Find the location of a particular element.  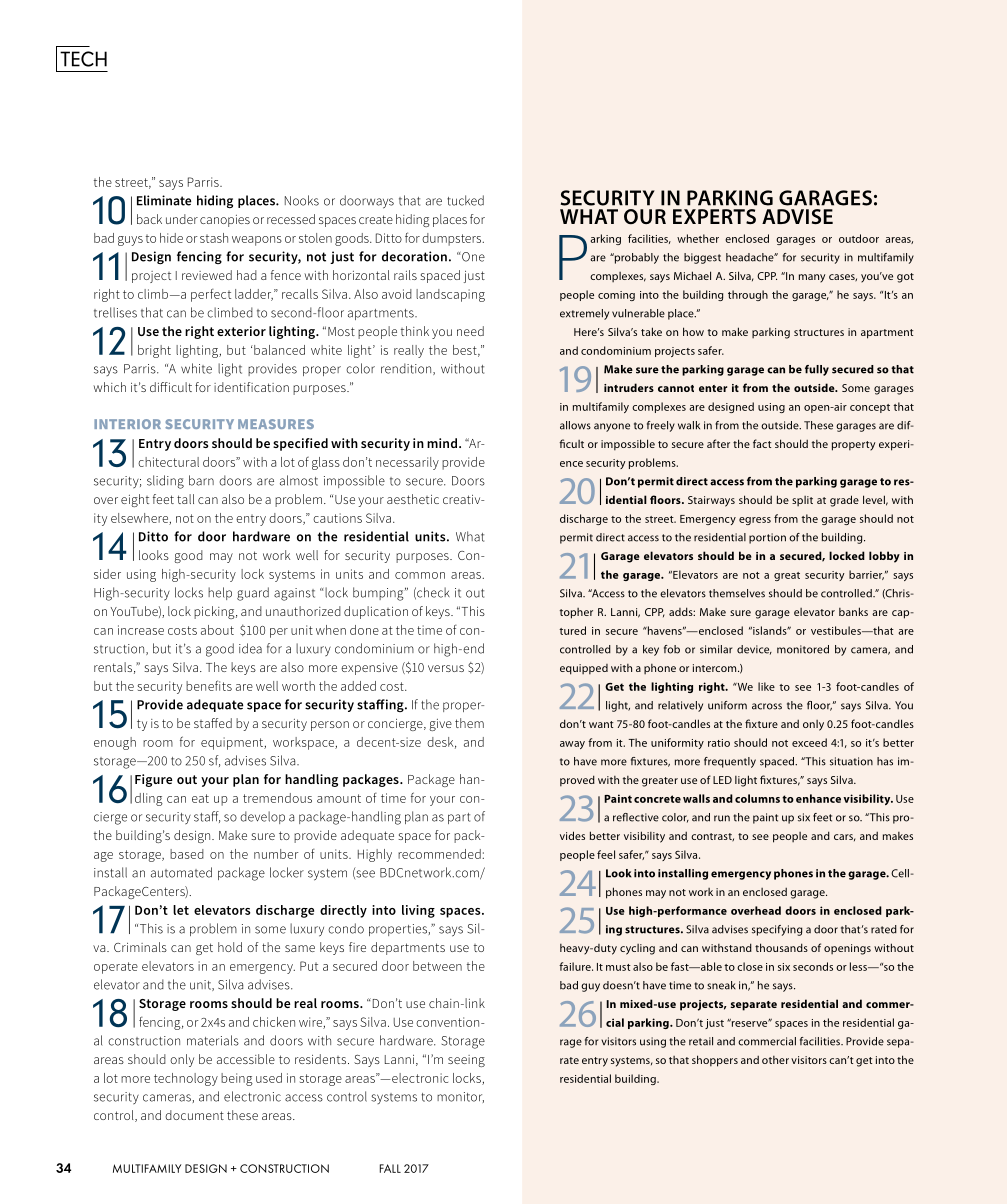

many is located at coordinates (812, 278).
